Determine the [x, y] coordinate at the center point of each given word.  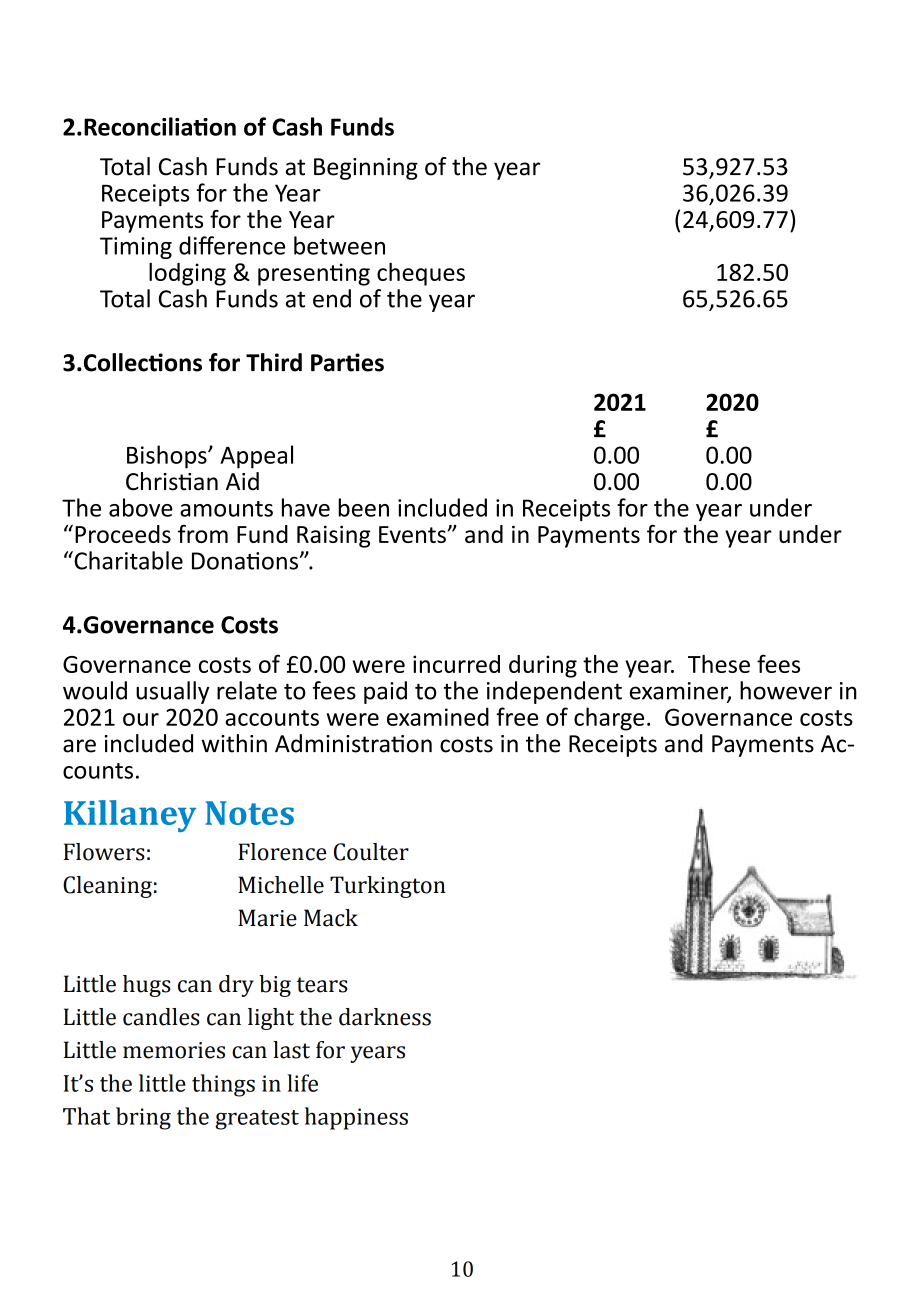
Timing [136, 248]
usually [172, 692]
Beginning [366, 169]
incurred [456, 664]
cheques [421, 274]
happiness [356, 1118]
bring [143, 1118]
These [719, 664]
